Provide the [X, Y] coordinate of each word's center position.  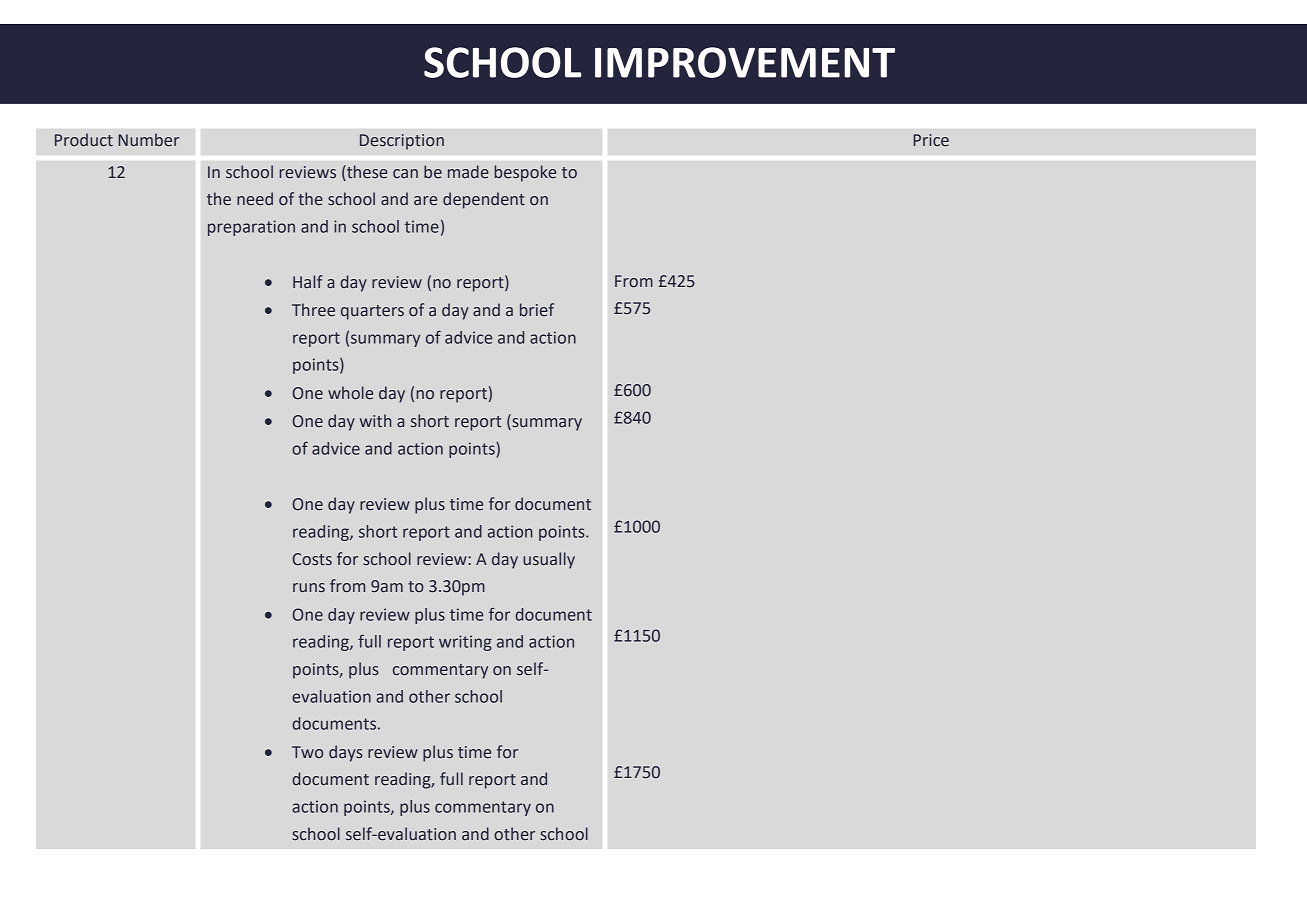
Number [148, 140]
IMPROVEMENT [745, 62]
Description [402, 142]
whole [350, 393]
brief [537, 310]
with [376, 421]
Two [307, 752]
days [346, 753]
